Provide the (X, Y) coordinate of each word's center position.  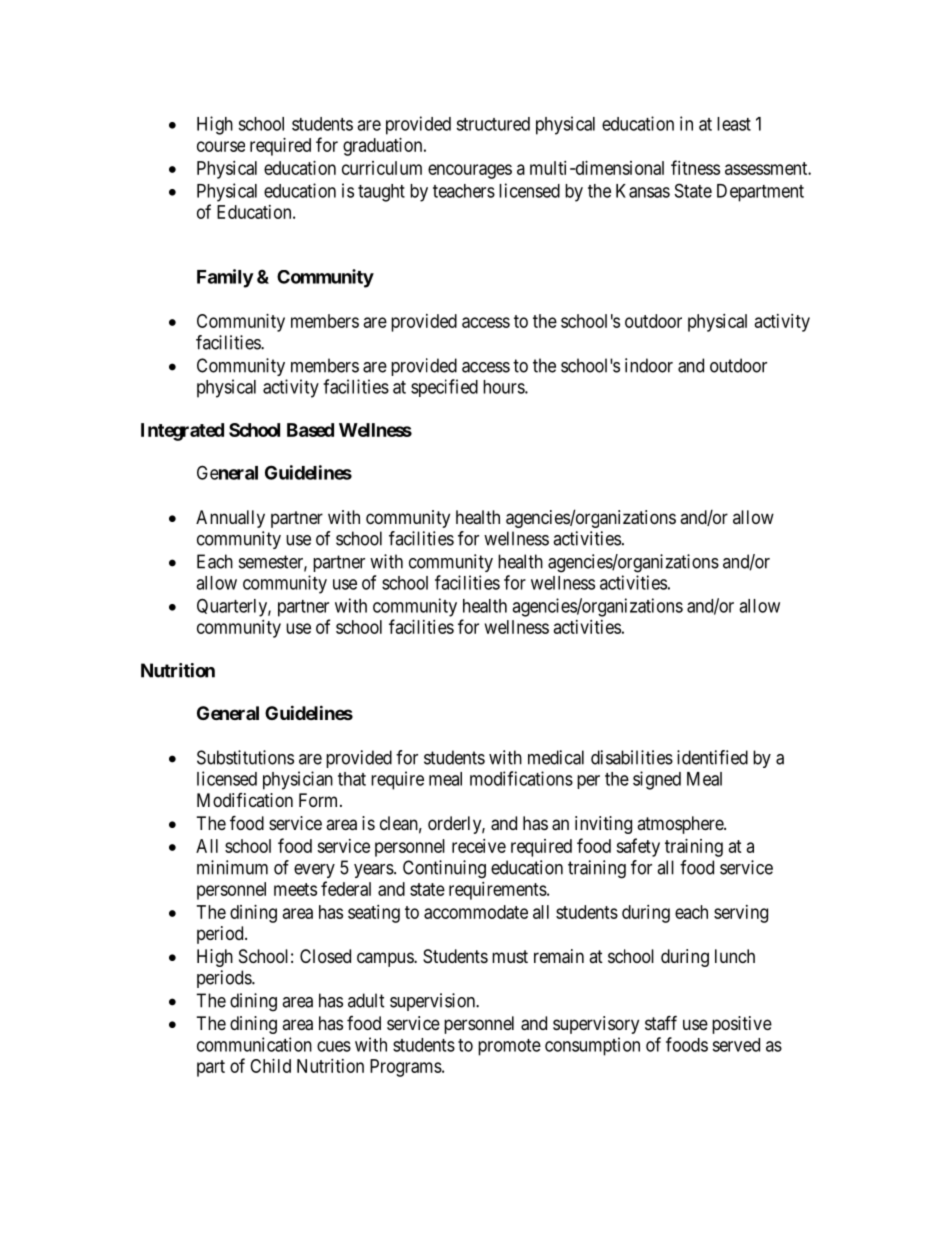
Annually (230, 519)
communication (254, 1044)
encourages (470, 171)
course (221, 146)
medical (556, 757)
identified (712, 757)
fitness (695, 167)
